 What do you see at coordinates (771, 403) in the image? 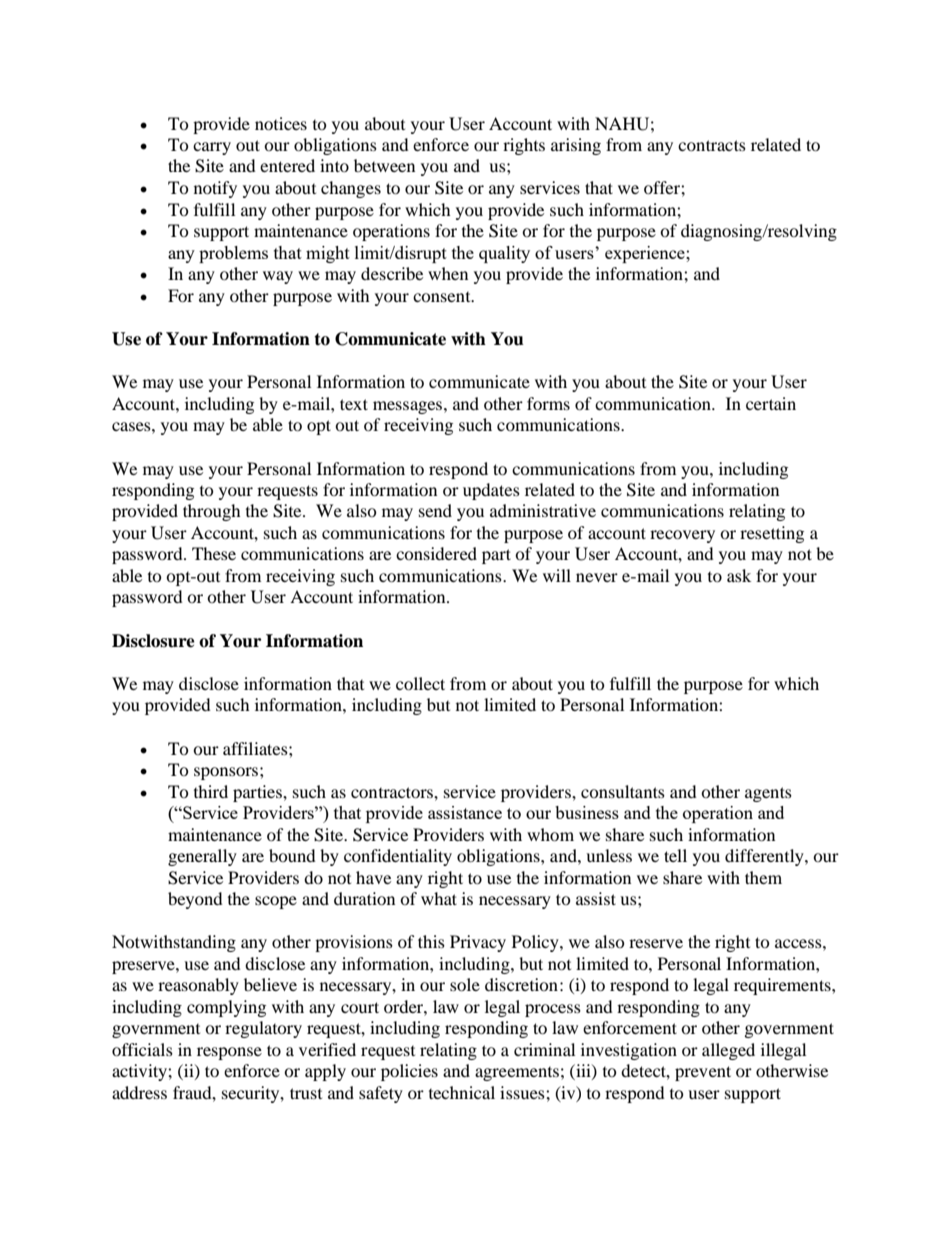
I see `certain` at bounding box center [771, 403].
